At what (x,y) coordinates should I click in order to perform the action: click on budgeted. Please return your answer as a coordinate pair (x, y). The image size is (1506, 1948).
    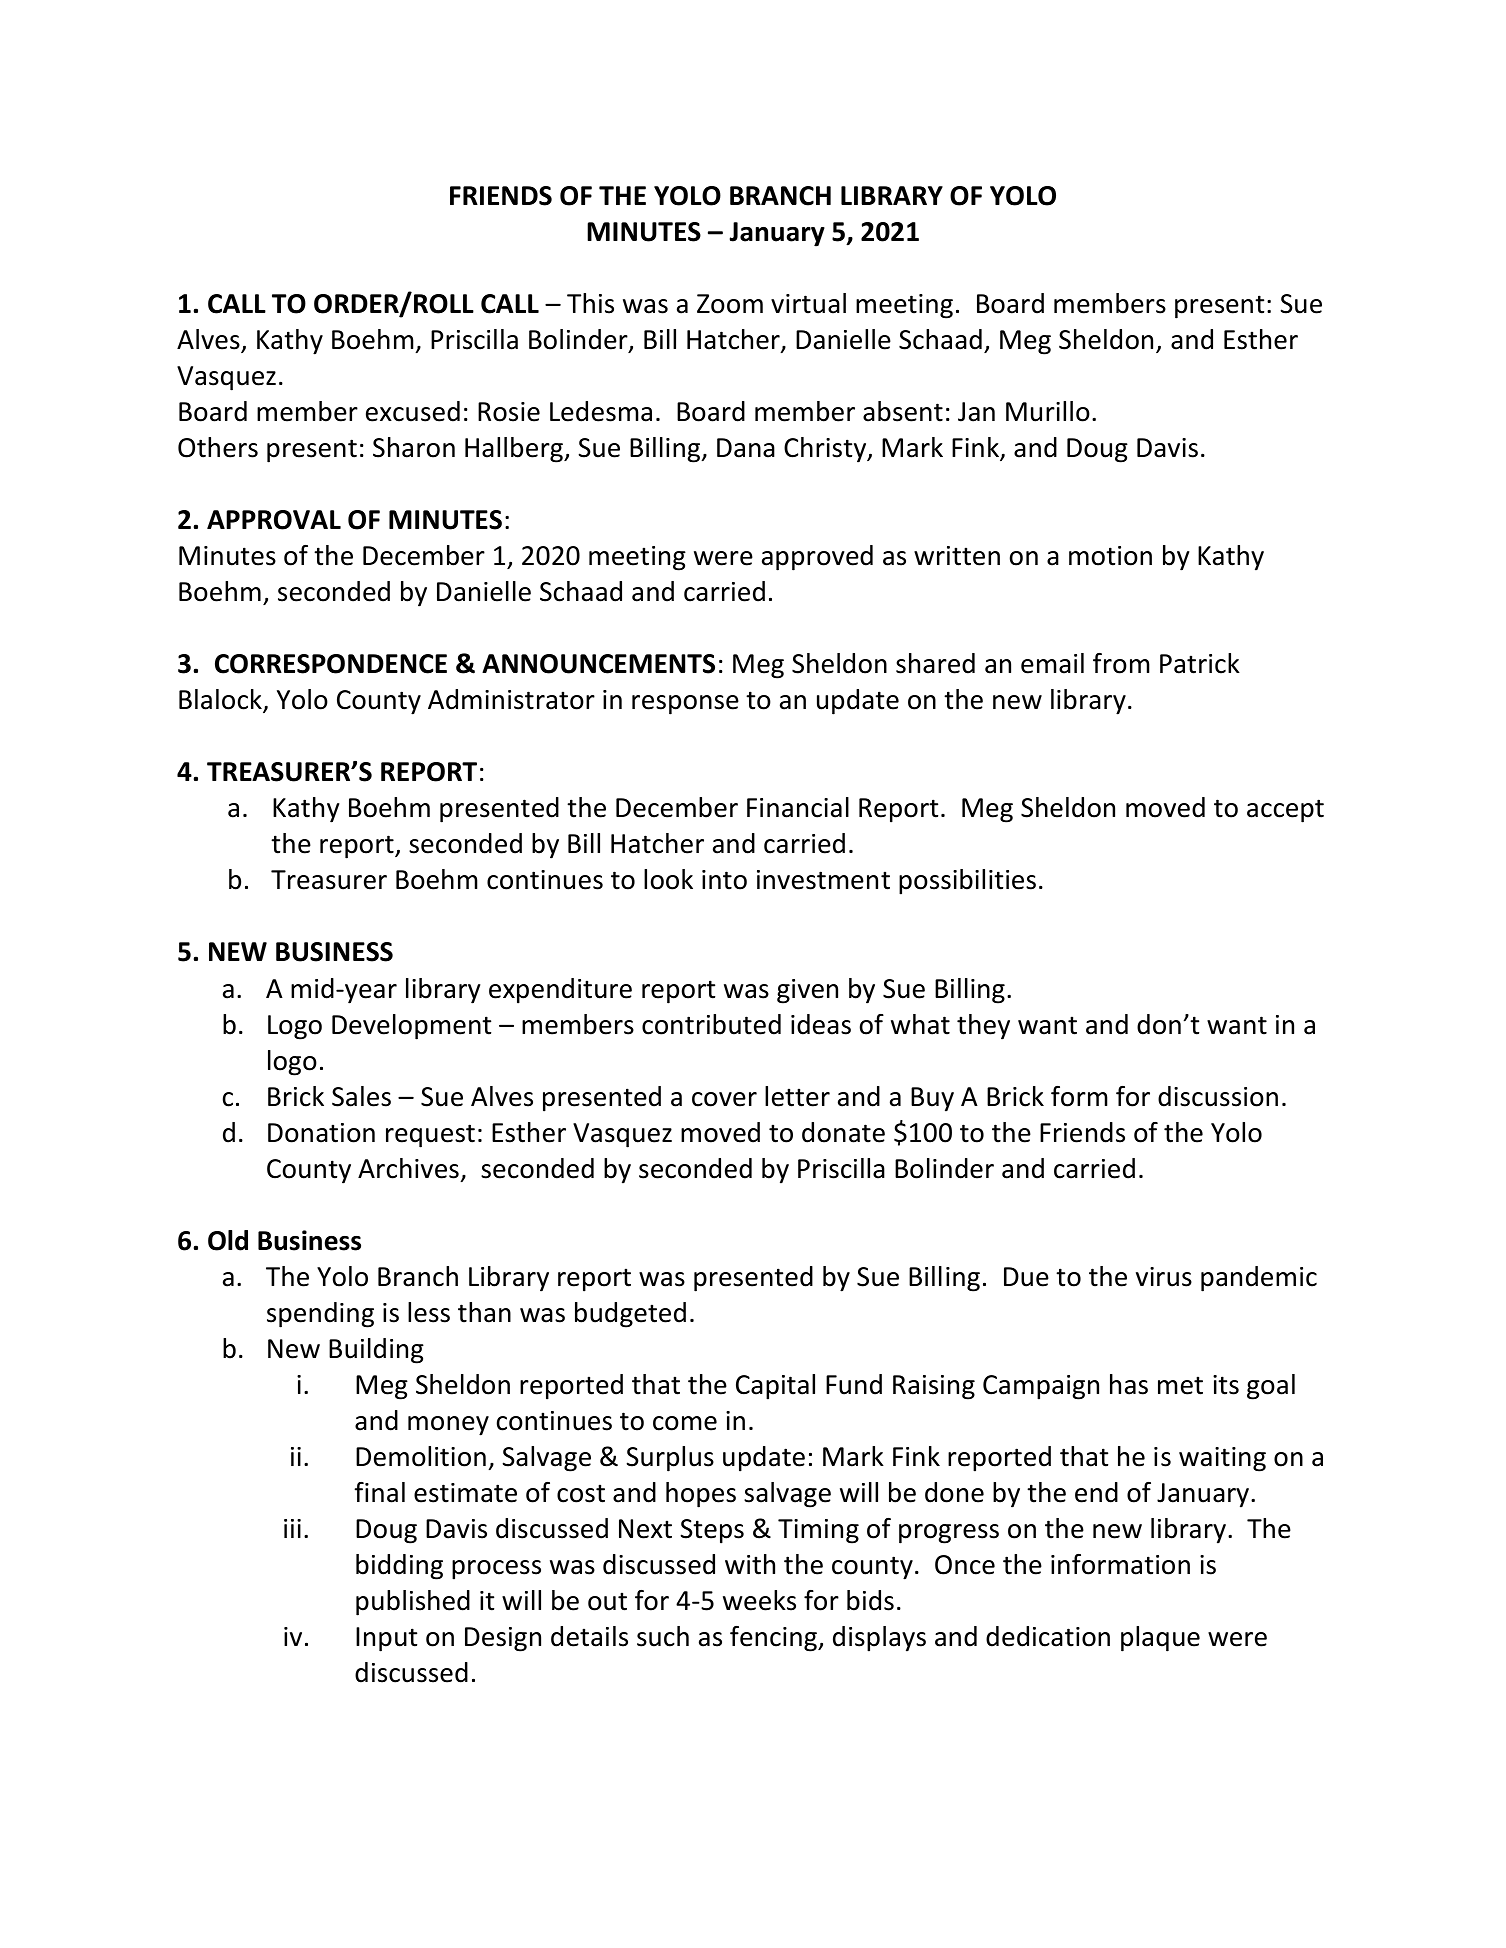
    Looking at the image, I should click on (630, 1315).
